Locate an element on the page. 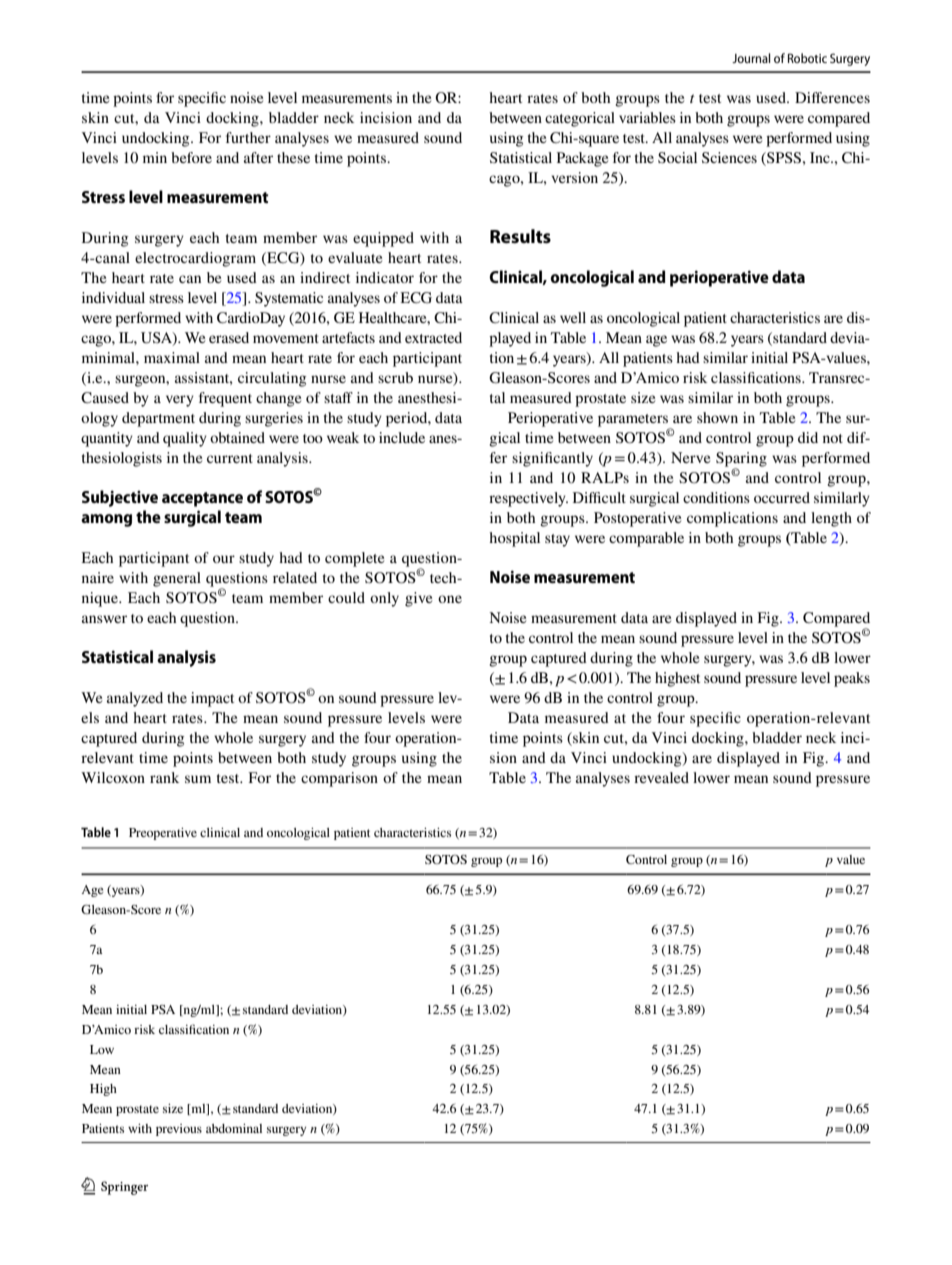 This page has height=1265, width=952. length is located at coordinates (831, 519).
